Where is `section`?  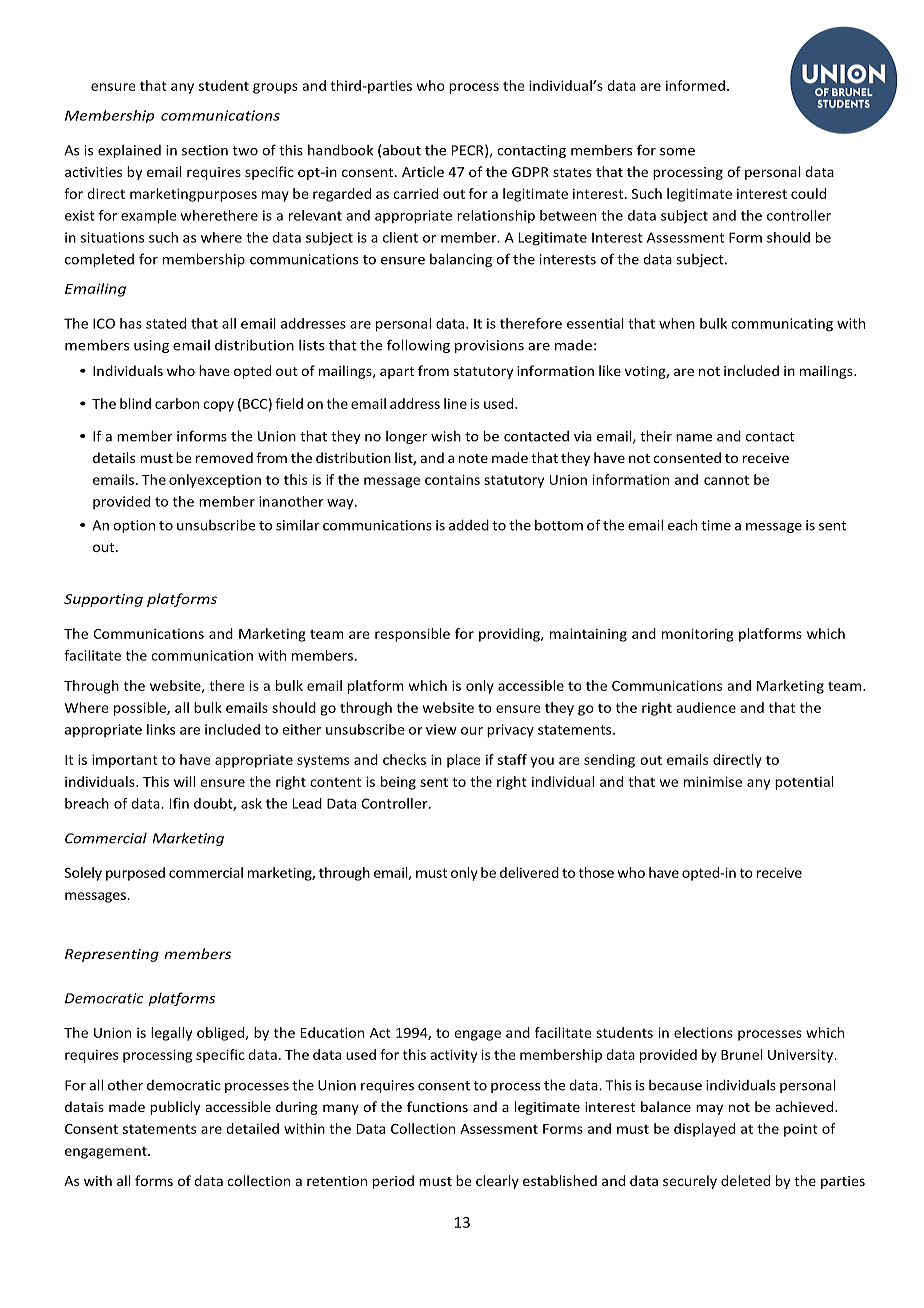 section is located at coordinates (205, 150).
